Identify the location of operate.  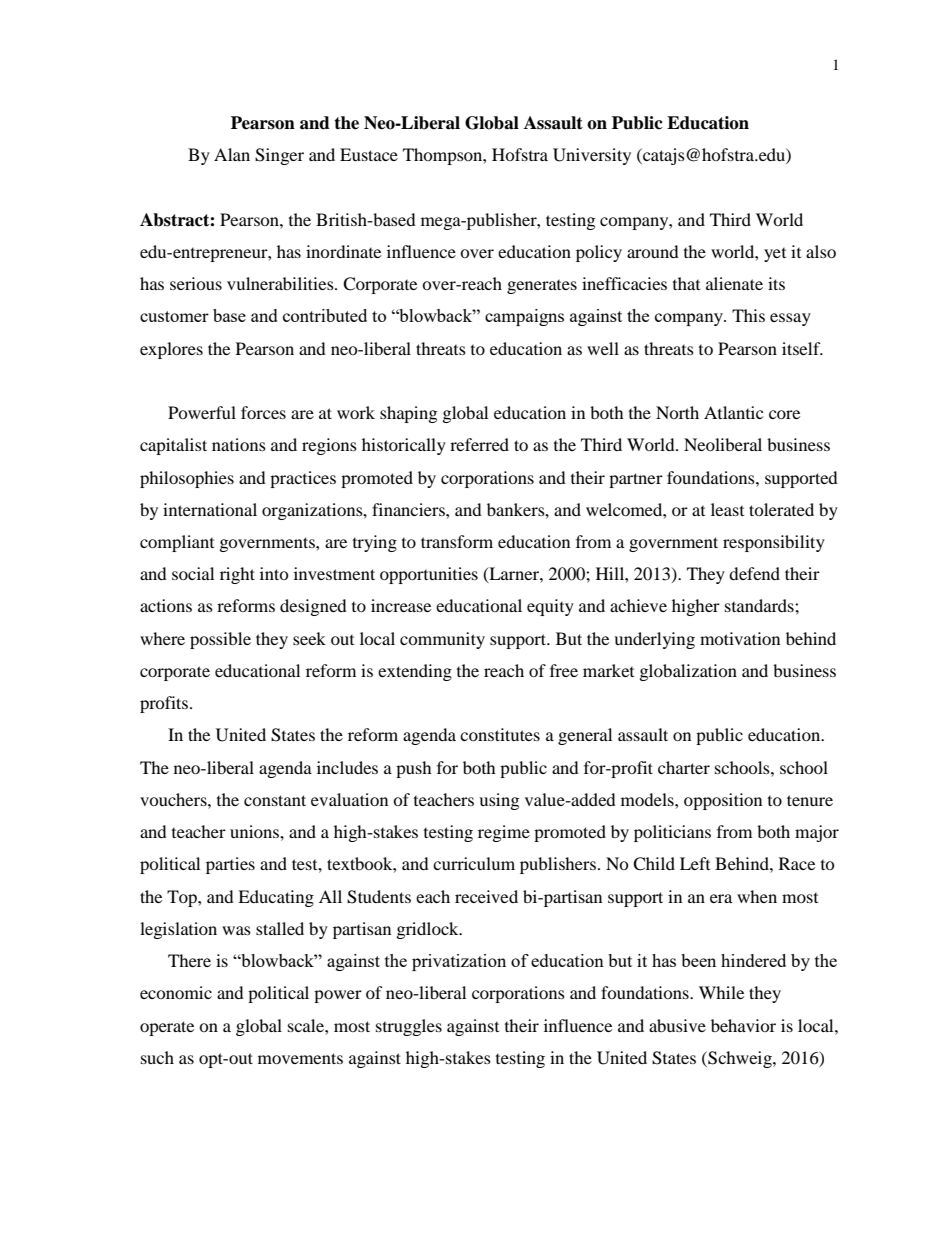
(167, 1028).
